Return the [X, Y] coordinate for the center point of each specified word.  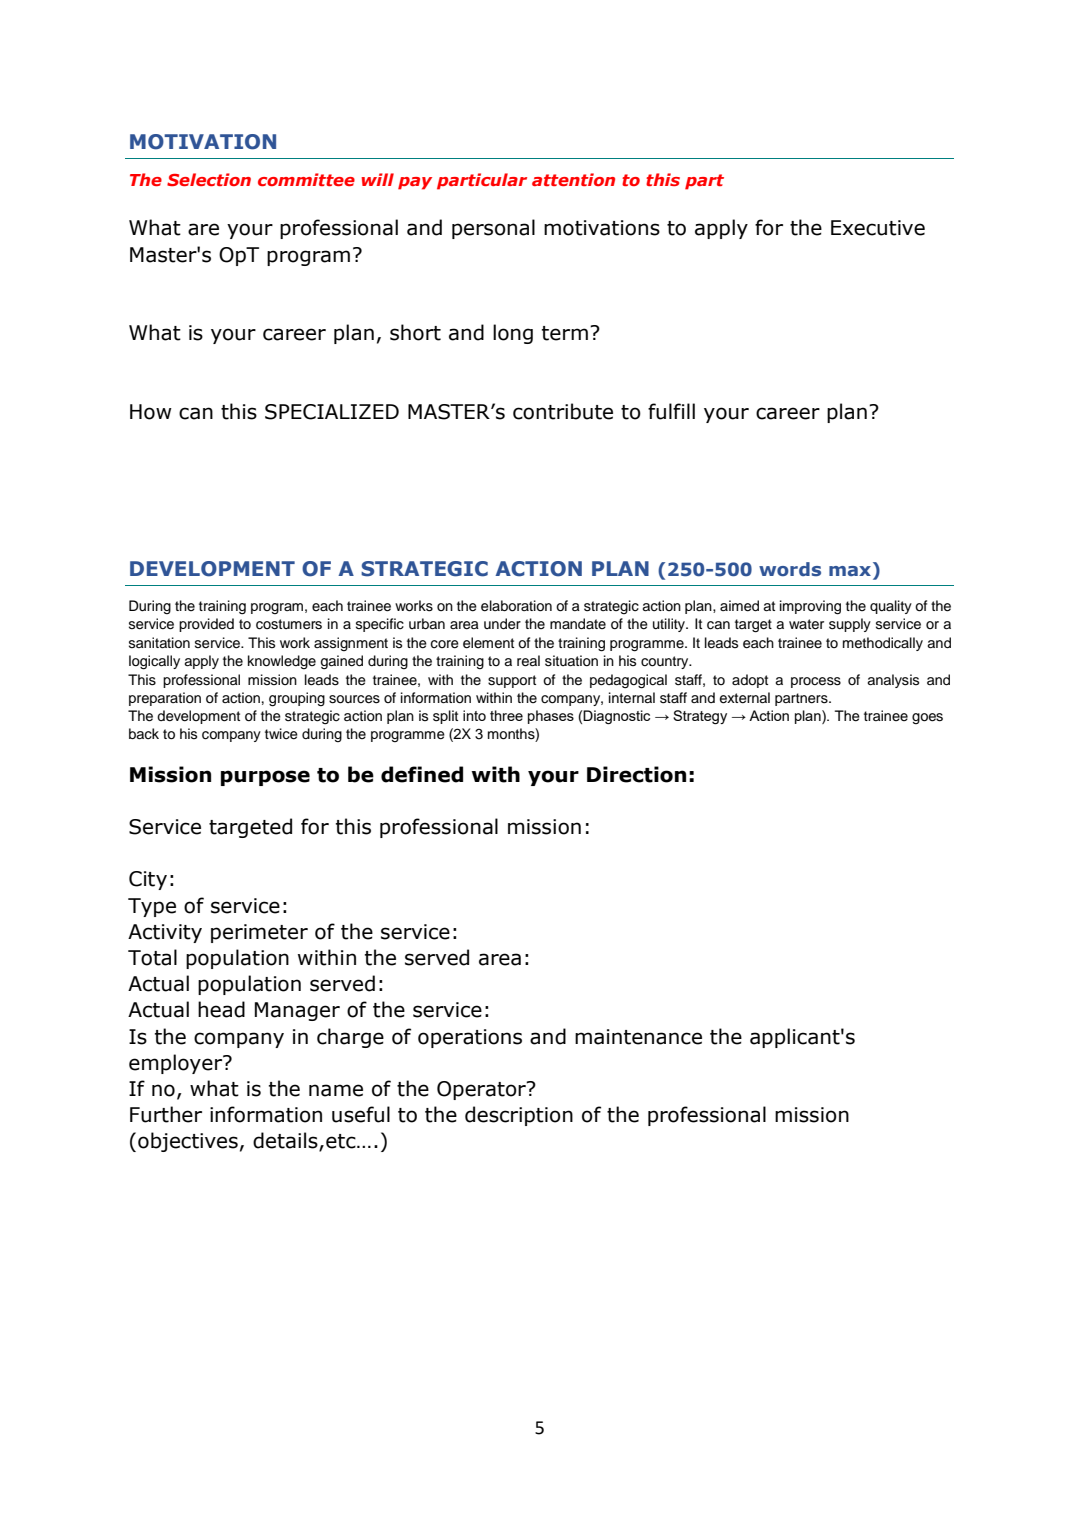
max [851, 571]
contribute [563, 411]
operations [470, 1038]
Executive [878, 228]
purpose [265, 778]
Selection [209, 179]
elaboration [516, 606]
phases [551, 717]
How [151, 412]
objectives [188, 1142]
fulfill [671, 411]
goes [927, 718]
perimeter [259, 933]
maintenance [638, 1037]
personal [493, 229]
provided [206, 625]
